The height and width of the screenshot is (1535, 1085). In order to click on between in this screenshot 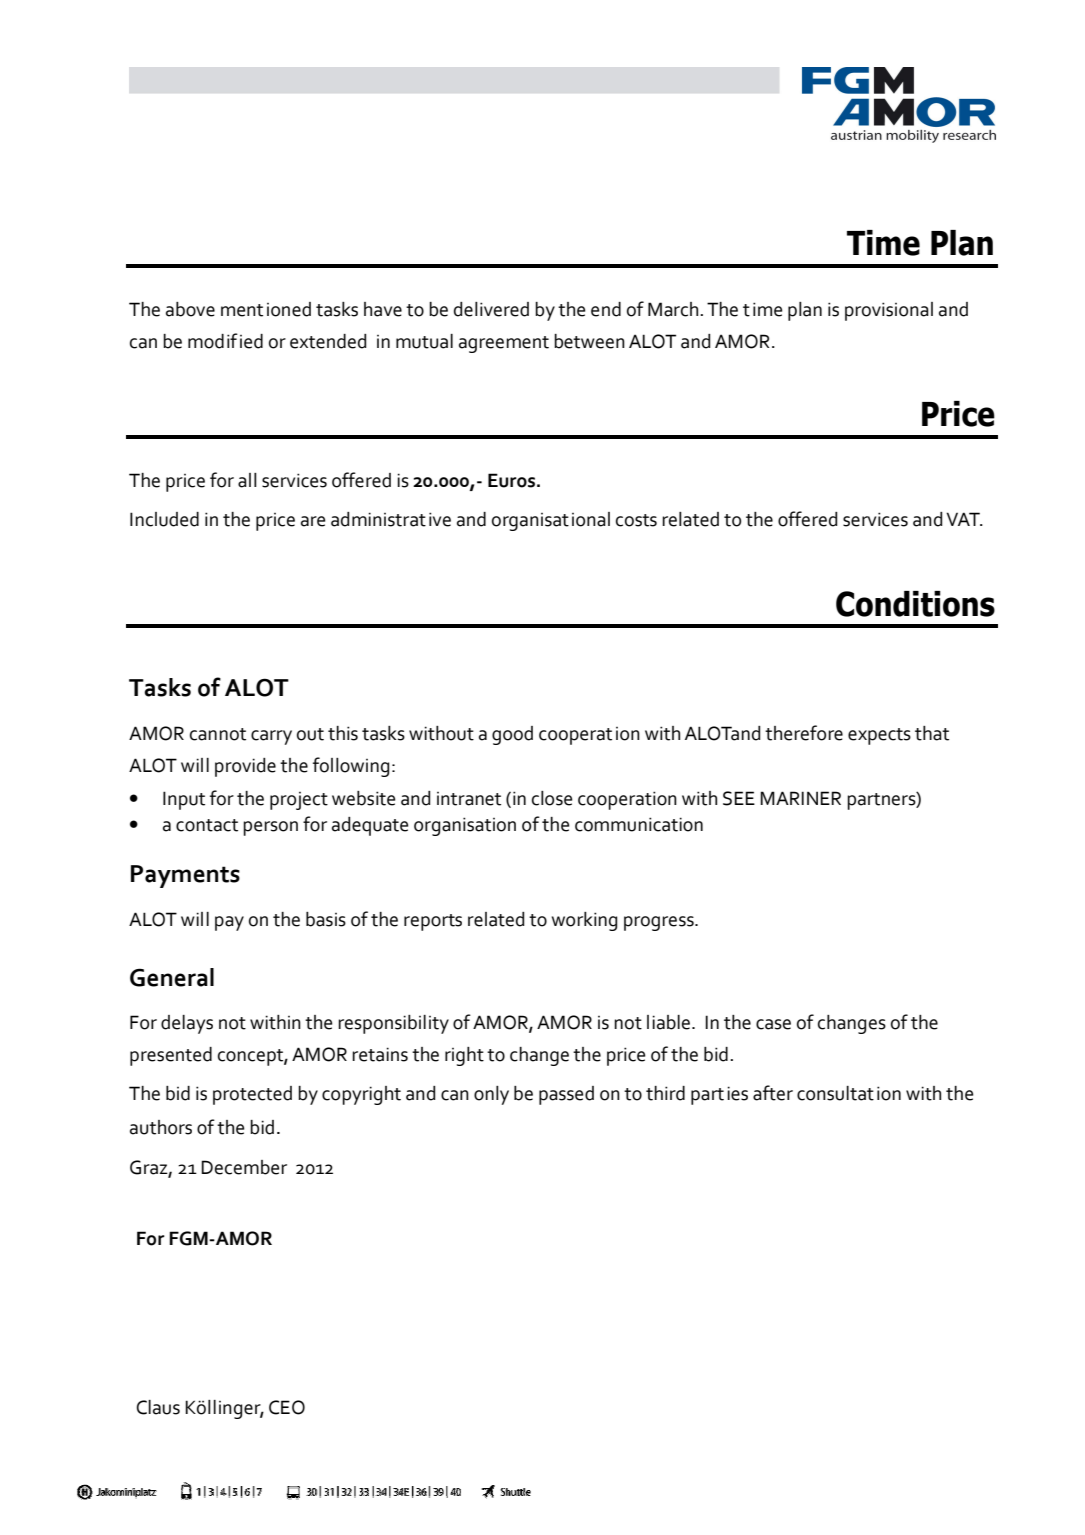, I will do `click(589, 341)`.
